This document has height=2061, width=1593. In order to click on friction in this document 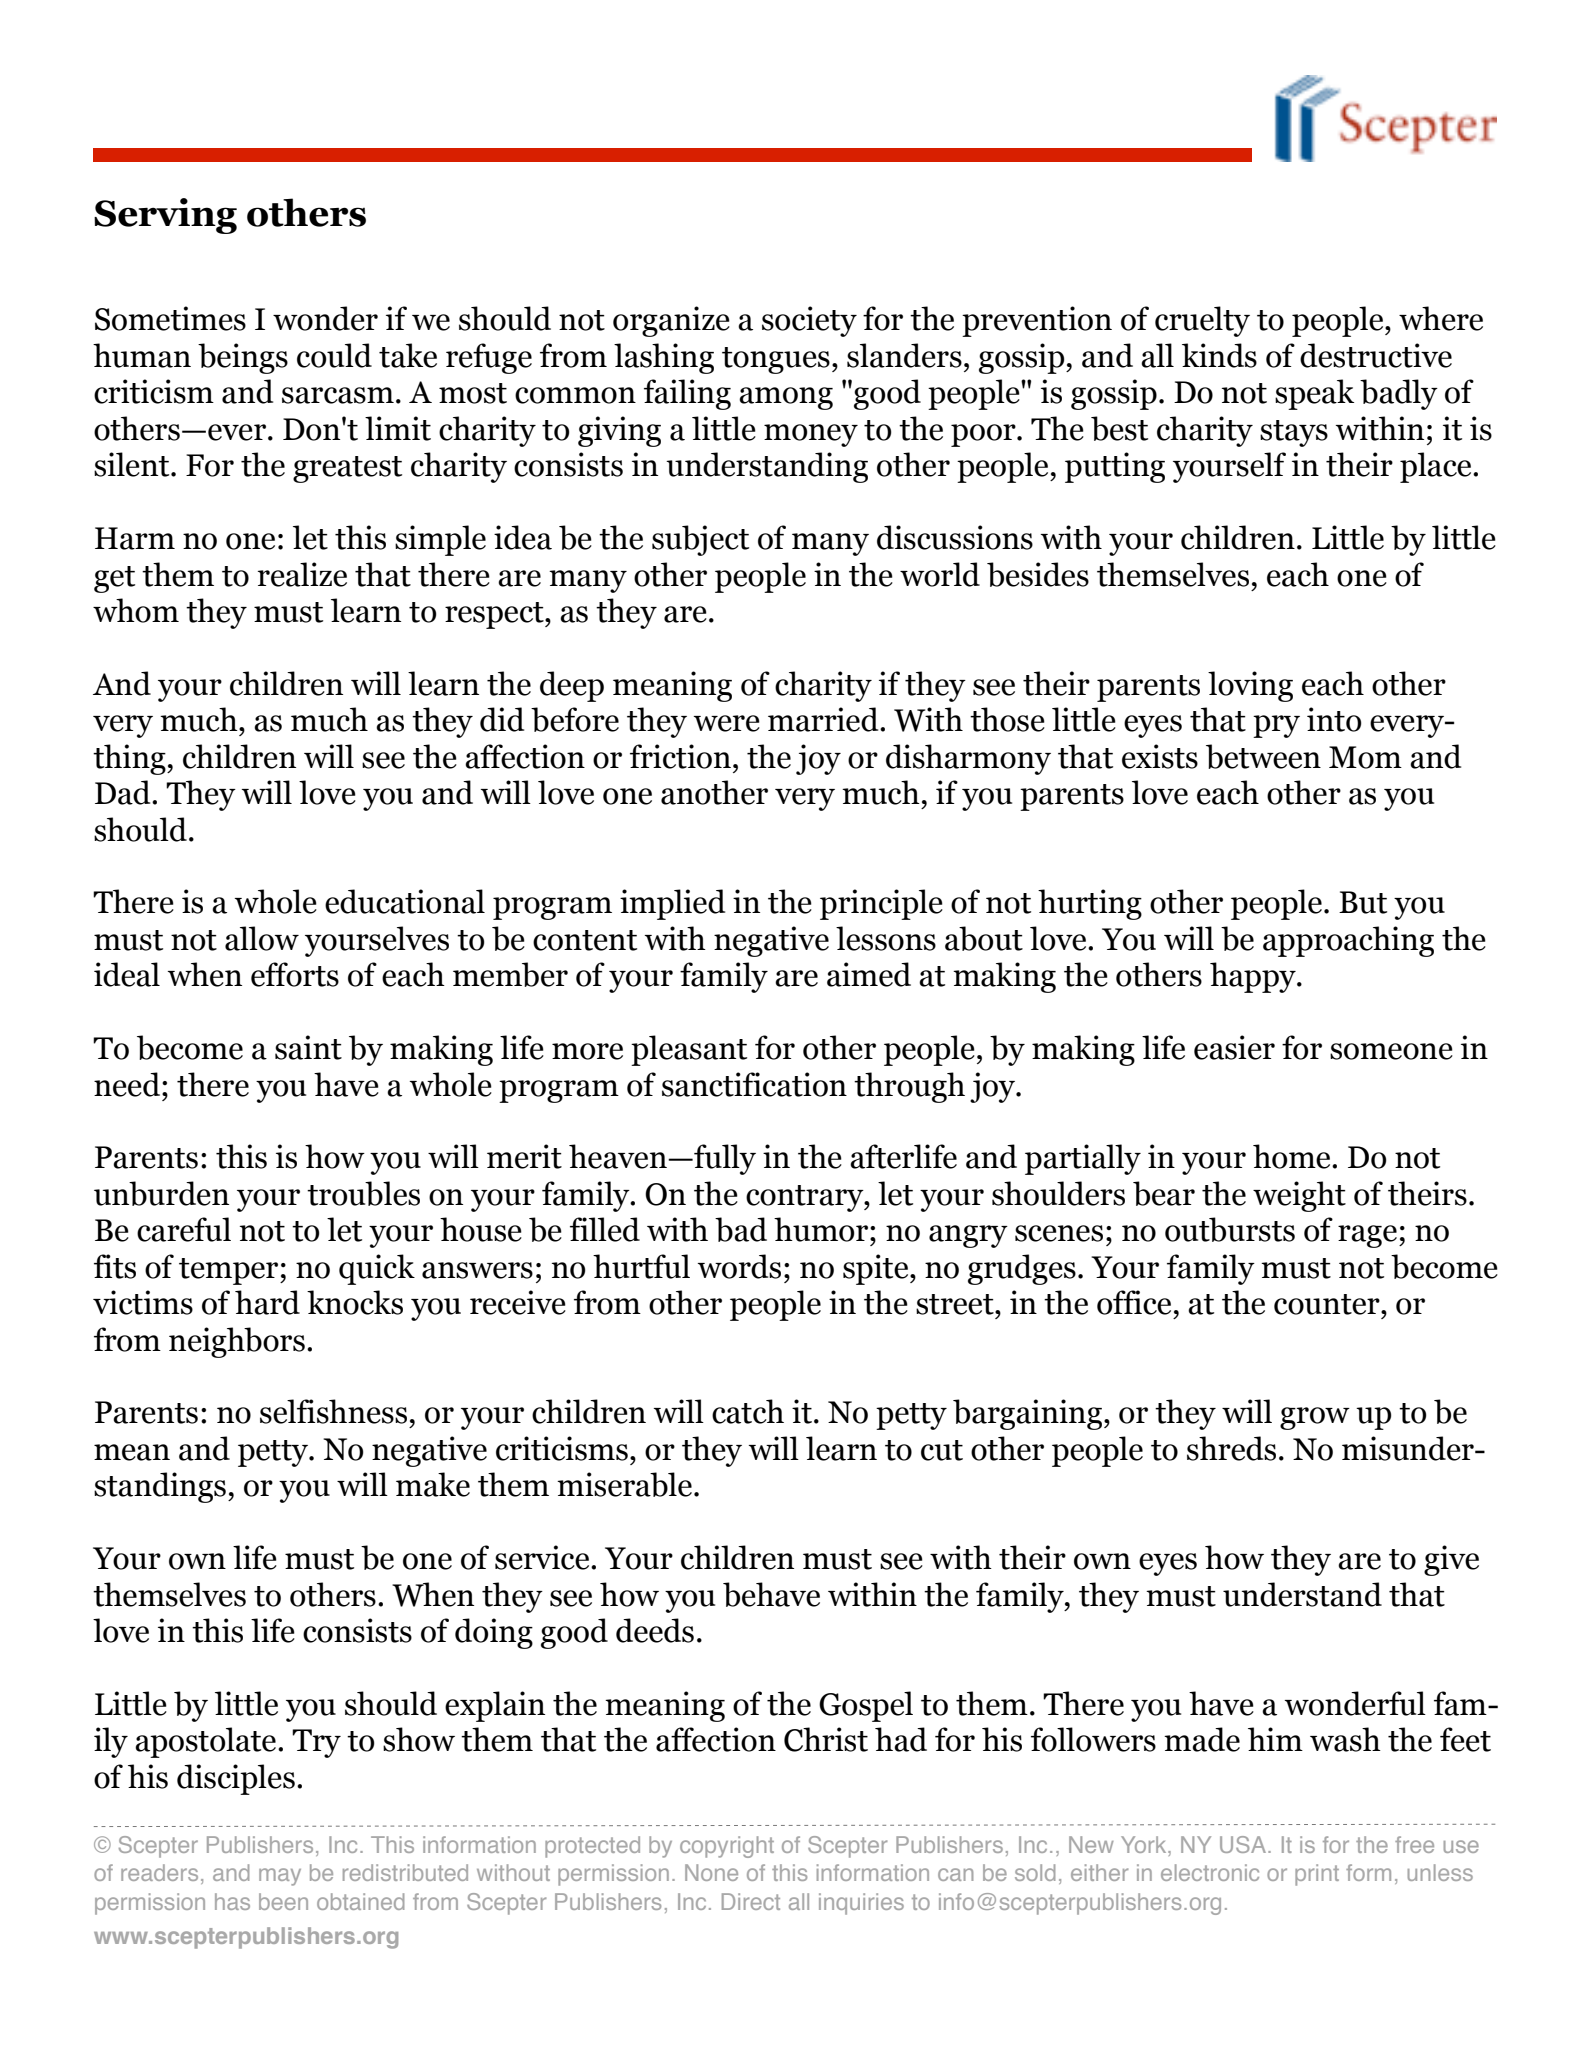, I will do `click(680, 756)`.
